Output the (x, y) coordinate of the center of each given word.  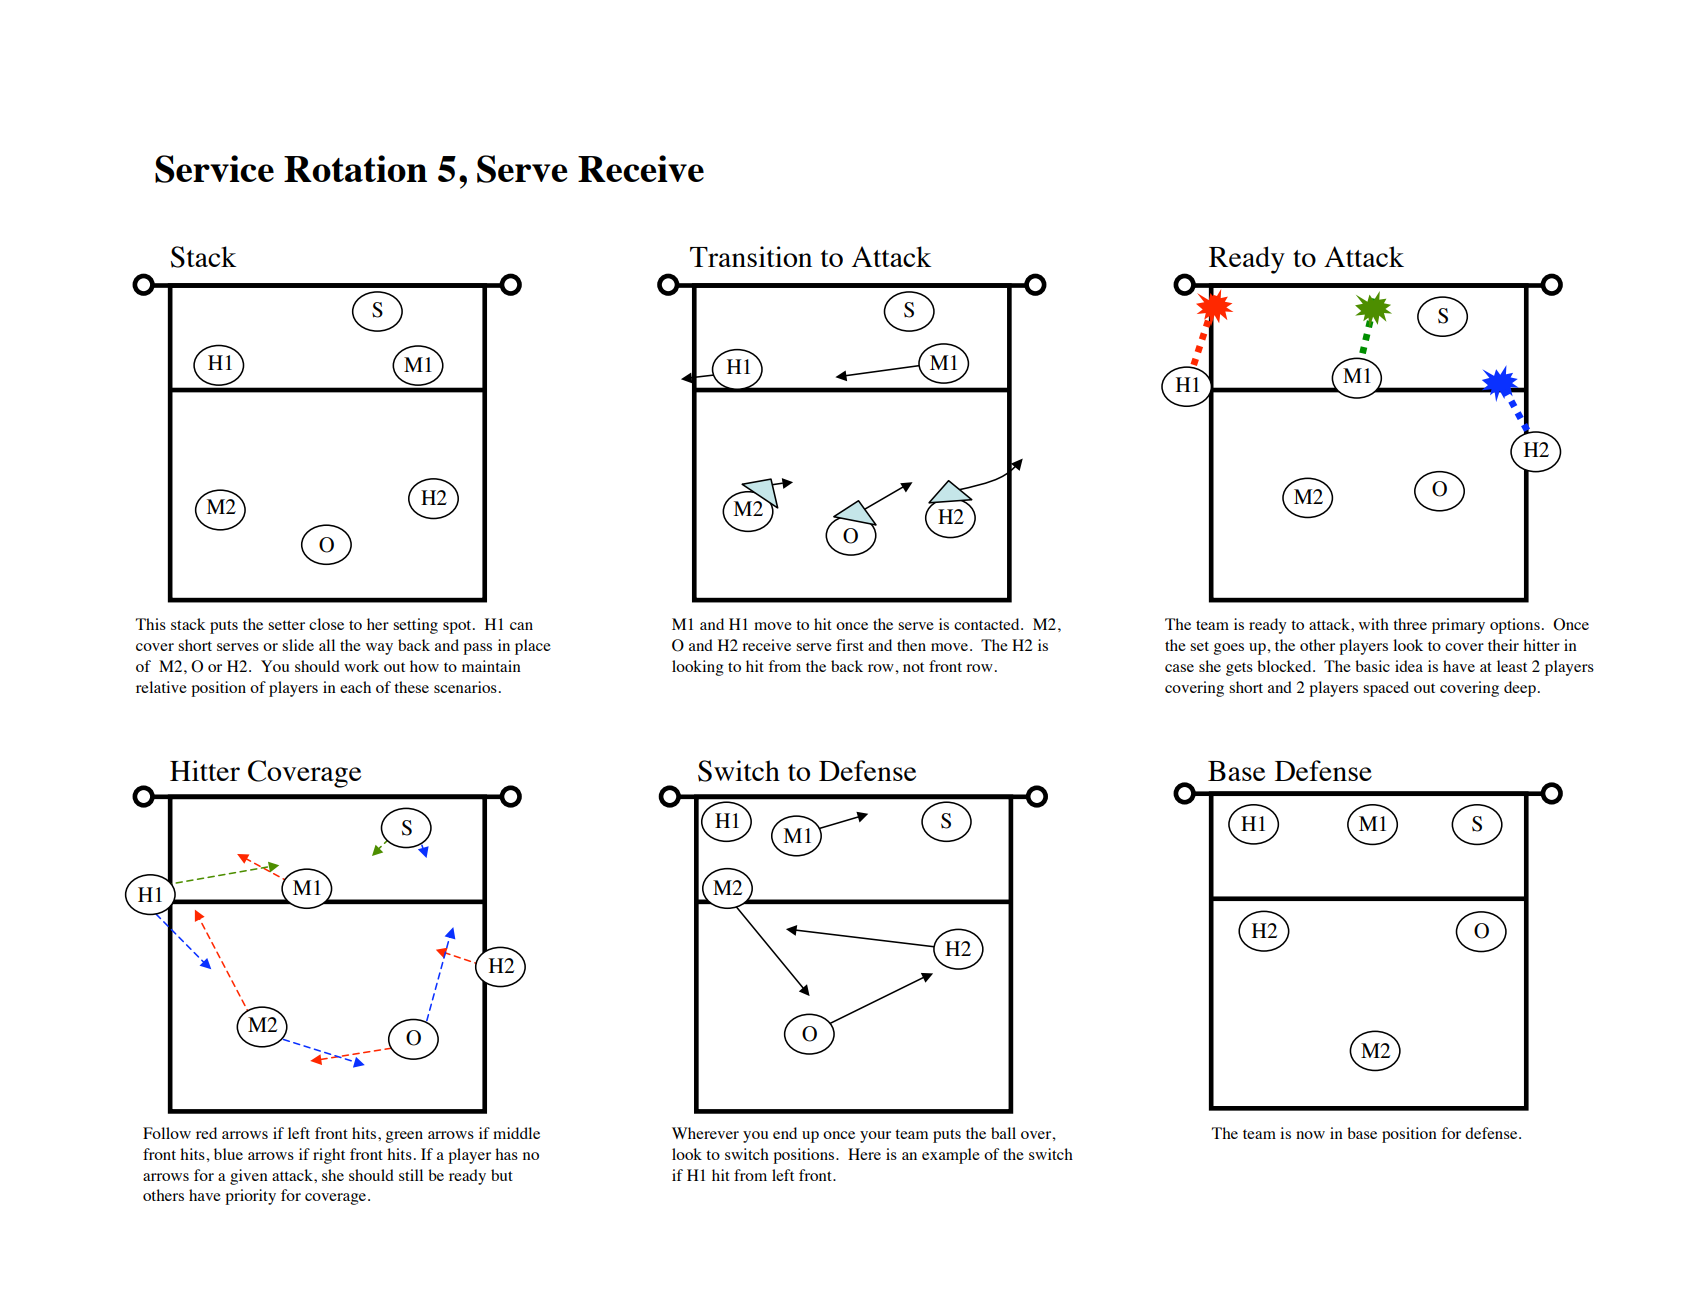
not (913, 667)
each (355, 687)
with (1374, 624)
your (875, 1137)
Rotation (355, 168)
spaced (1386, 689)
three (1410, 624)
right (329, 1156)
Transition (751, 256)
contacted (988, 624)
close (326, 624)
